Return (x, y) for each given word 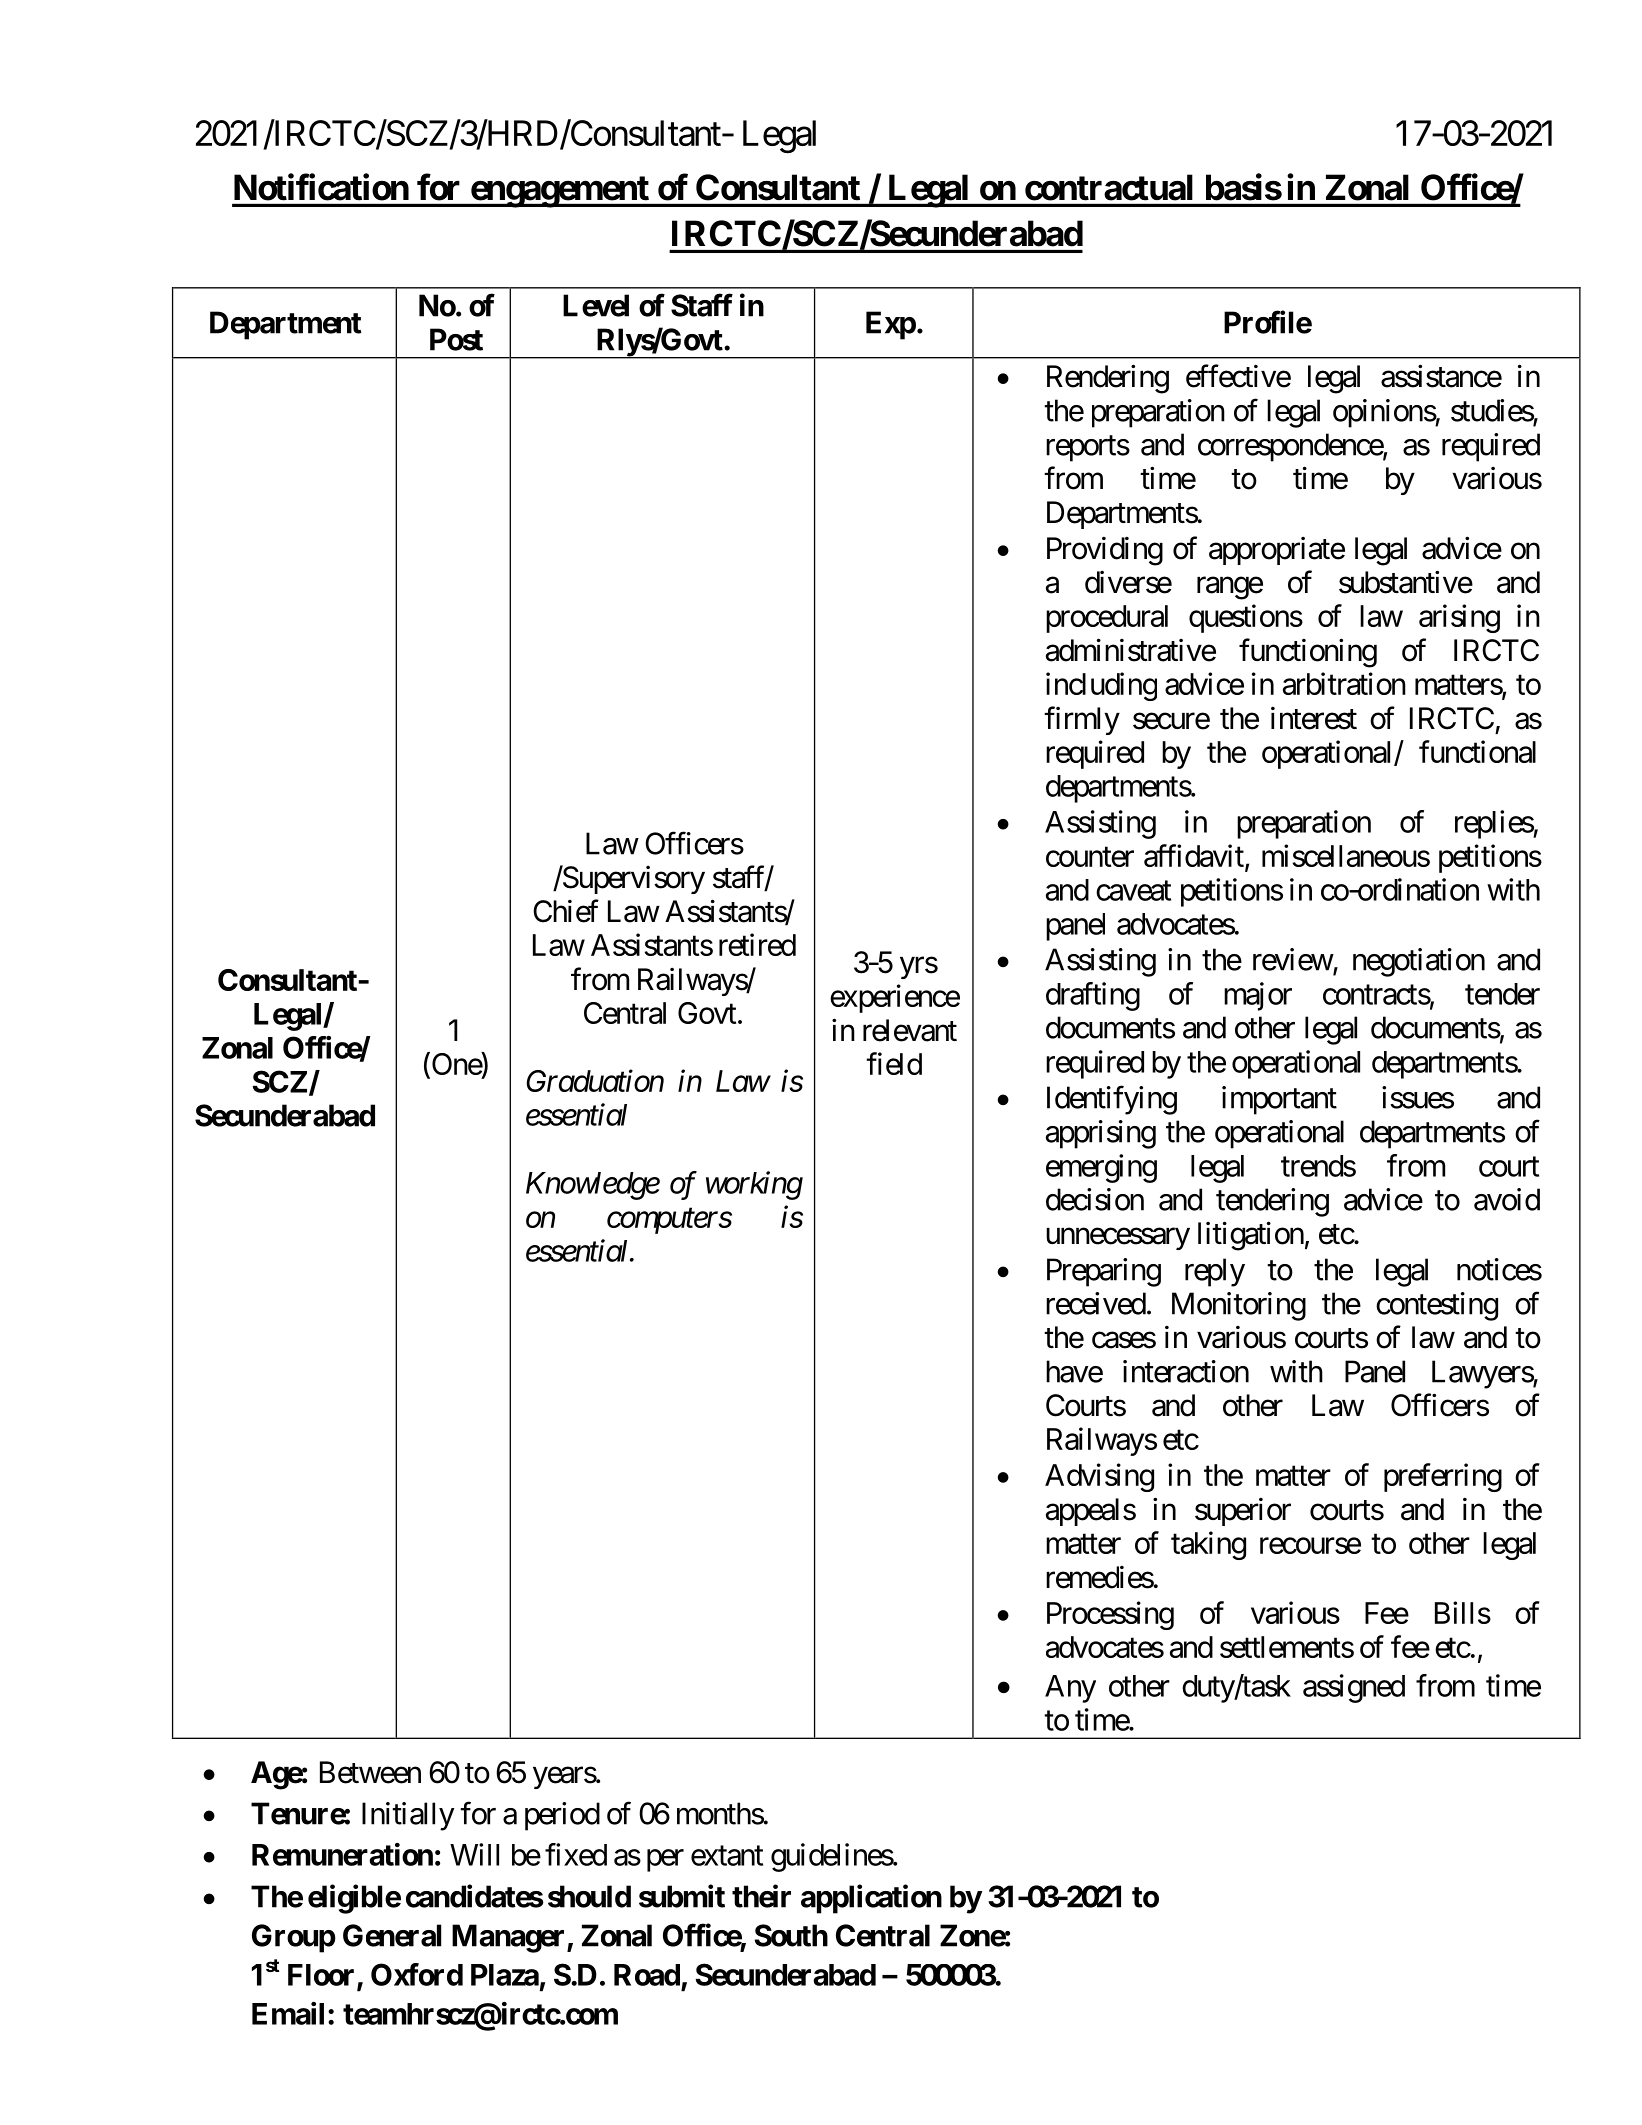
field (894, 1063)
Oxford (417, 1974)
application (871, 1899)
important (1279, 1100)
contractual (1108, 187)
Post (456, 339)
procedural (1107, 619)
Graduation (595, 1080)
